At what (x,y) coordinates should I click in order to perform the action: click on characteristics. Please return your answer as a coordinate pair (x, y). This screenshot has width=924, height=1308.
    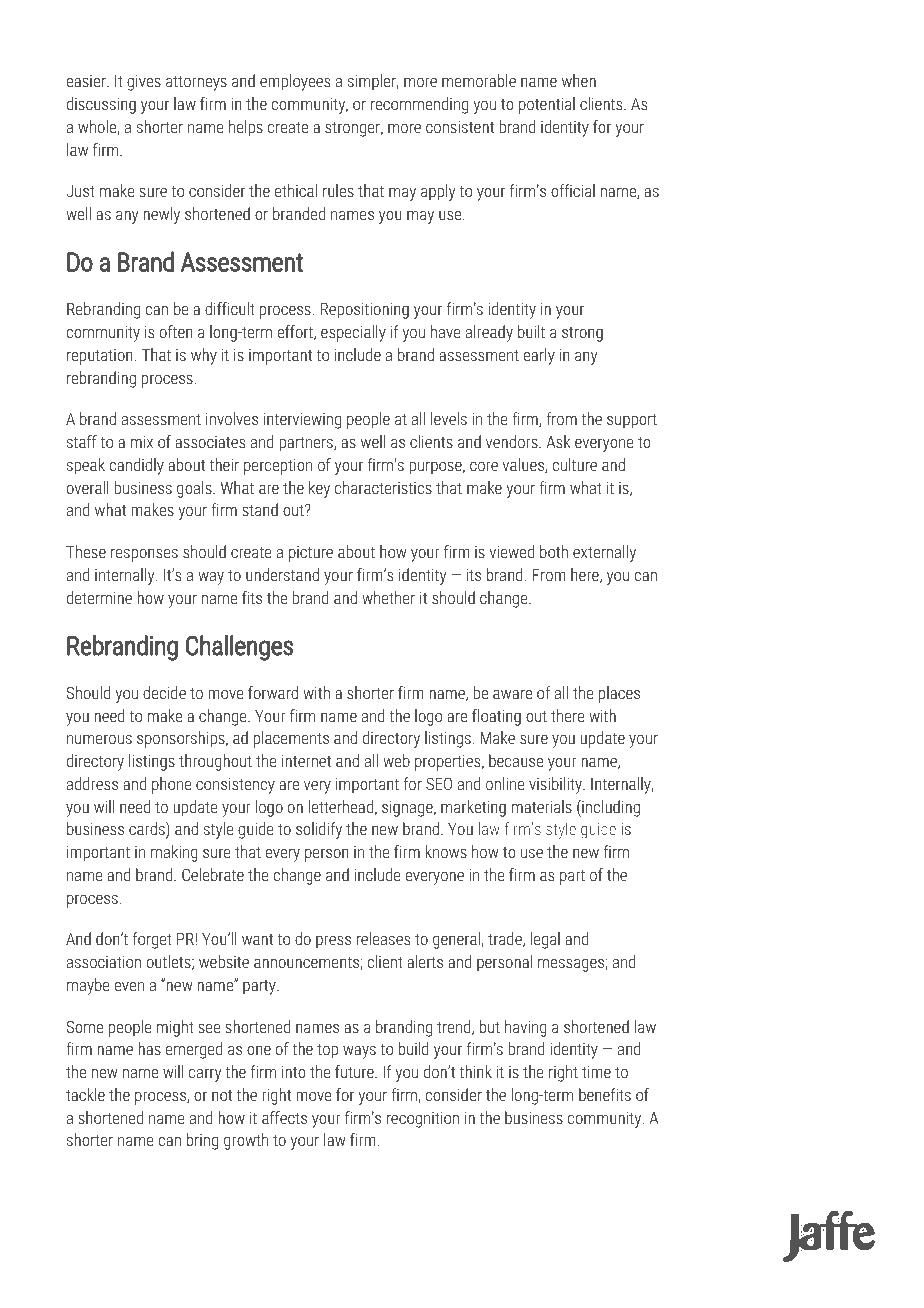
    Looking at the image, I should click on (383, 487).
